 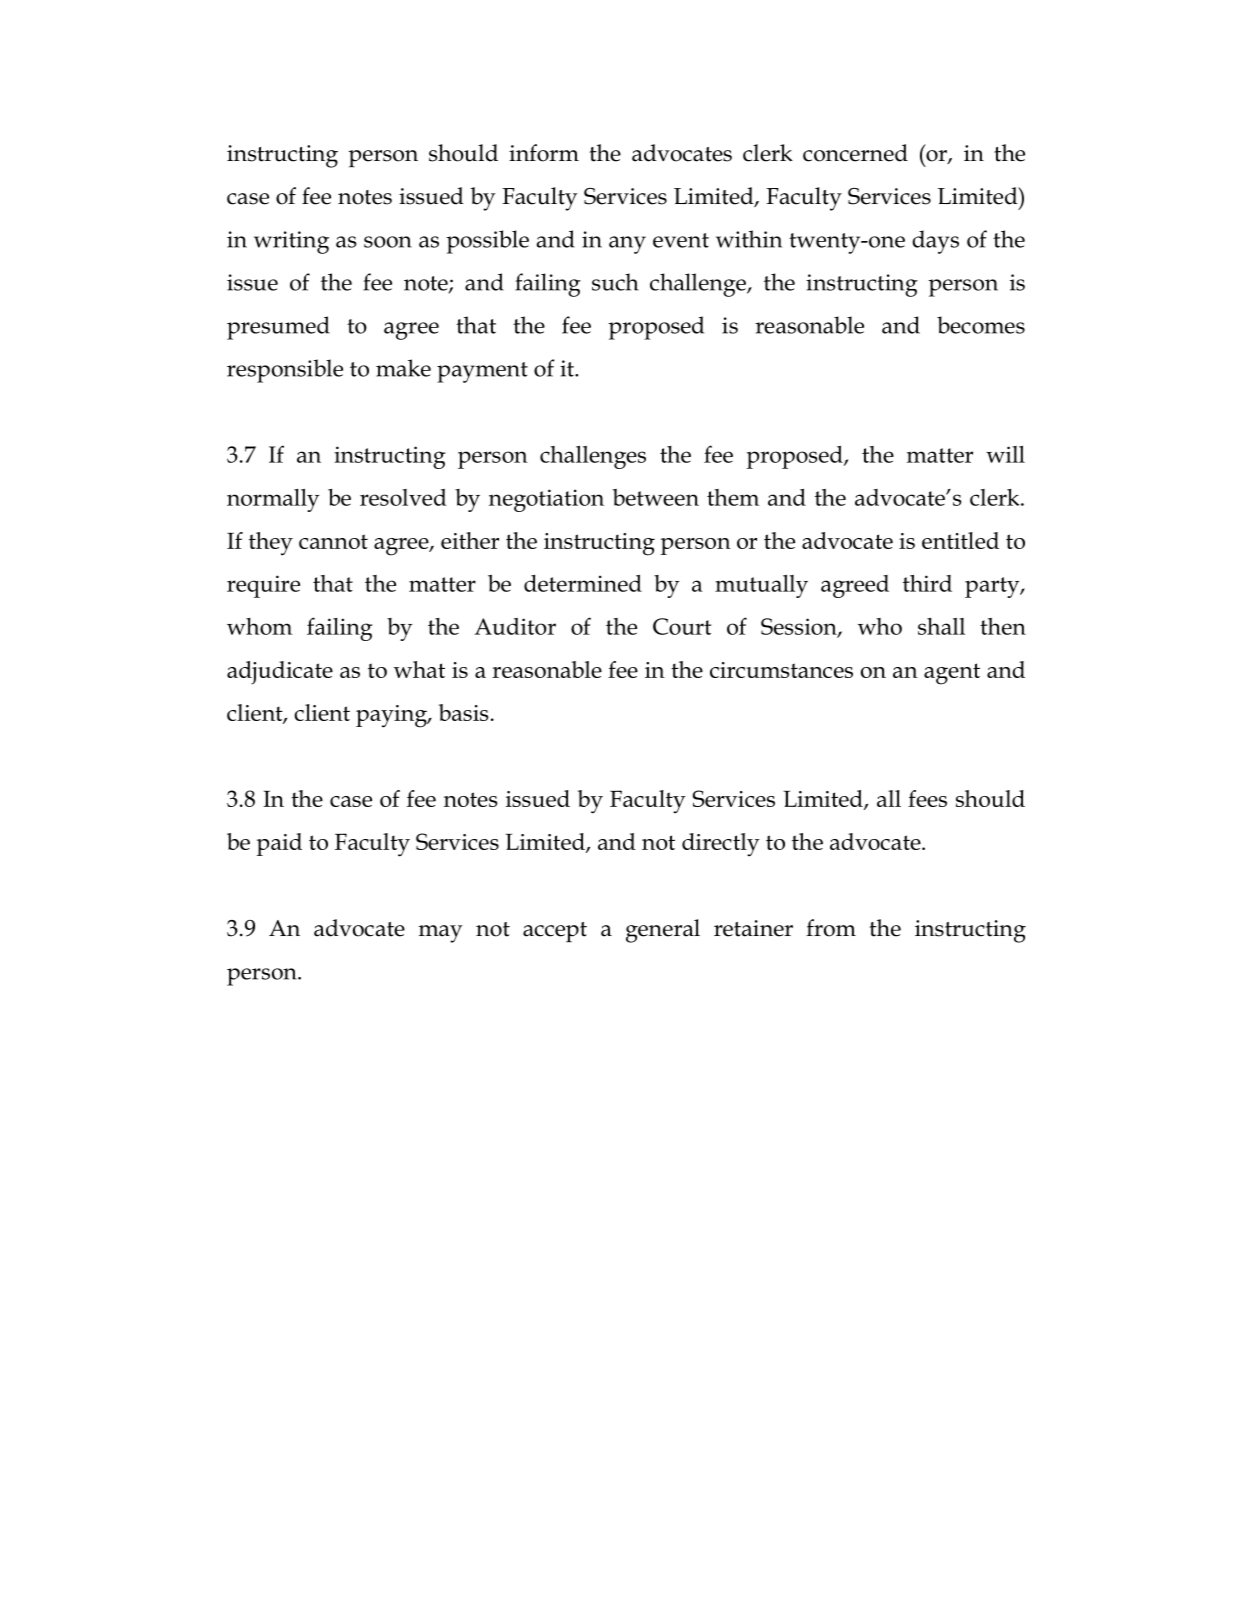 What do you see at coordinates (656, 497) in the page?
I see `between` at bounding box center [656, 497].
